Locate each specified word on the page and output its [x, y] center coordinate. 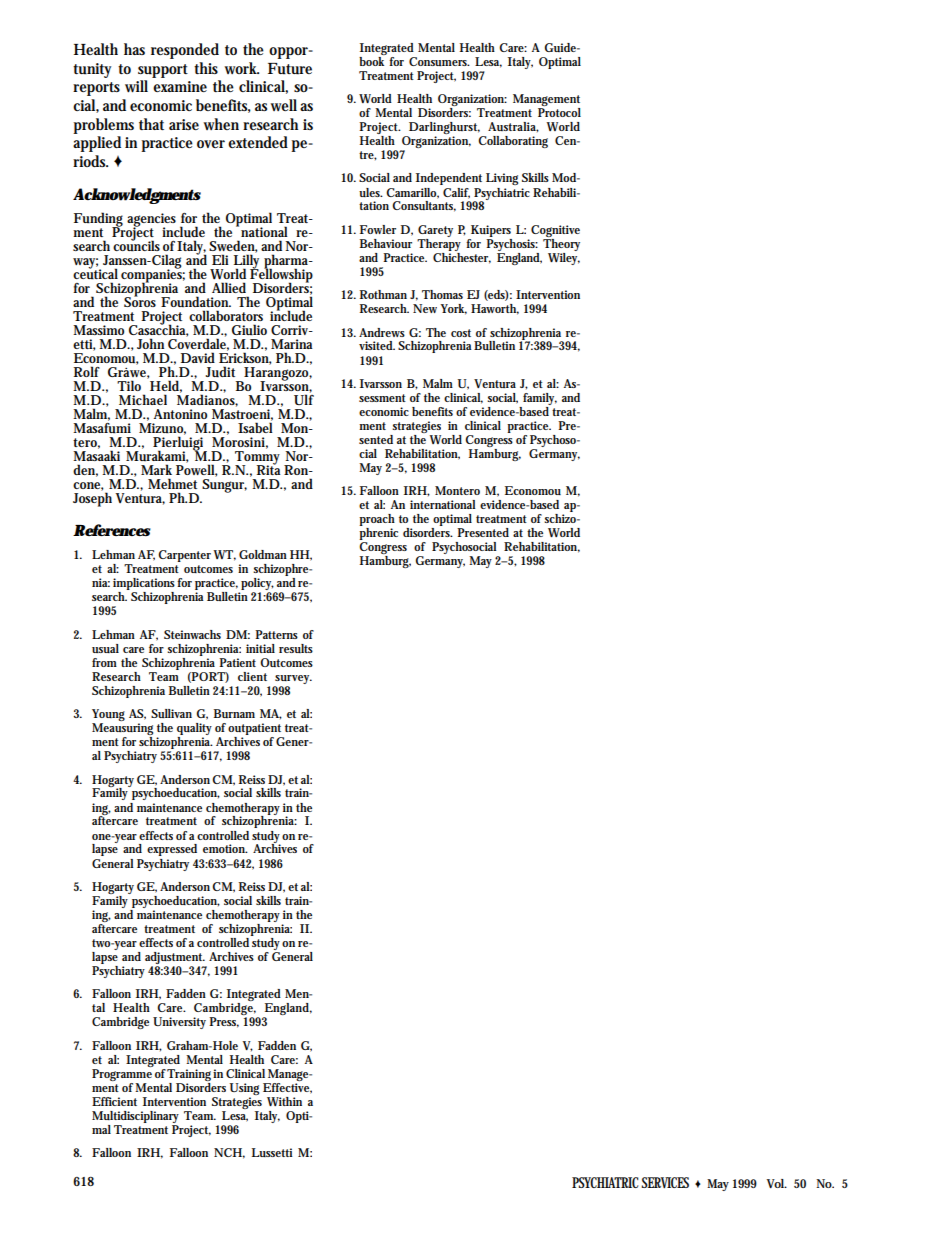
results [296, 648]
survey [293, 679]
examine [180, 86]
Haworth [495, 309]
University [179, 1023]
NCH [228, 1152]
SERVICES [665, 1182]
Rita [269, 469]
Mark [156, 469]
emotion [225, 848]
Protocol [559, 111]
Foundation [196, 301]
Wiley [564, 257]
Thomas [442, 294]
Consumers [439, 61]
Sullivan [171, 713]
